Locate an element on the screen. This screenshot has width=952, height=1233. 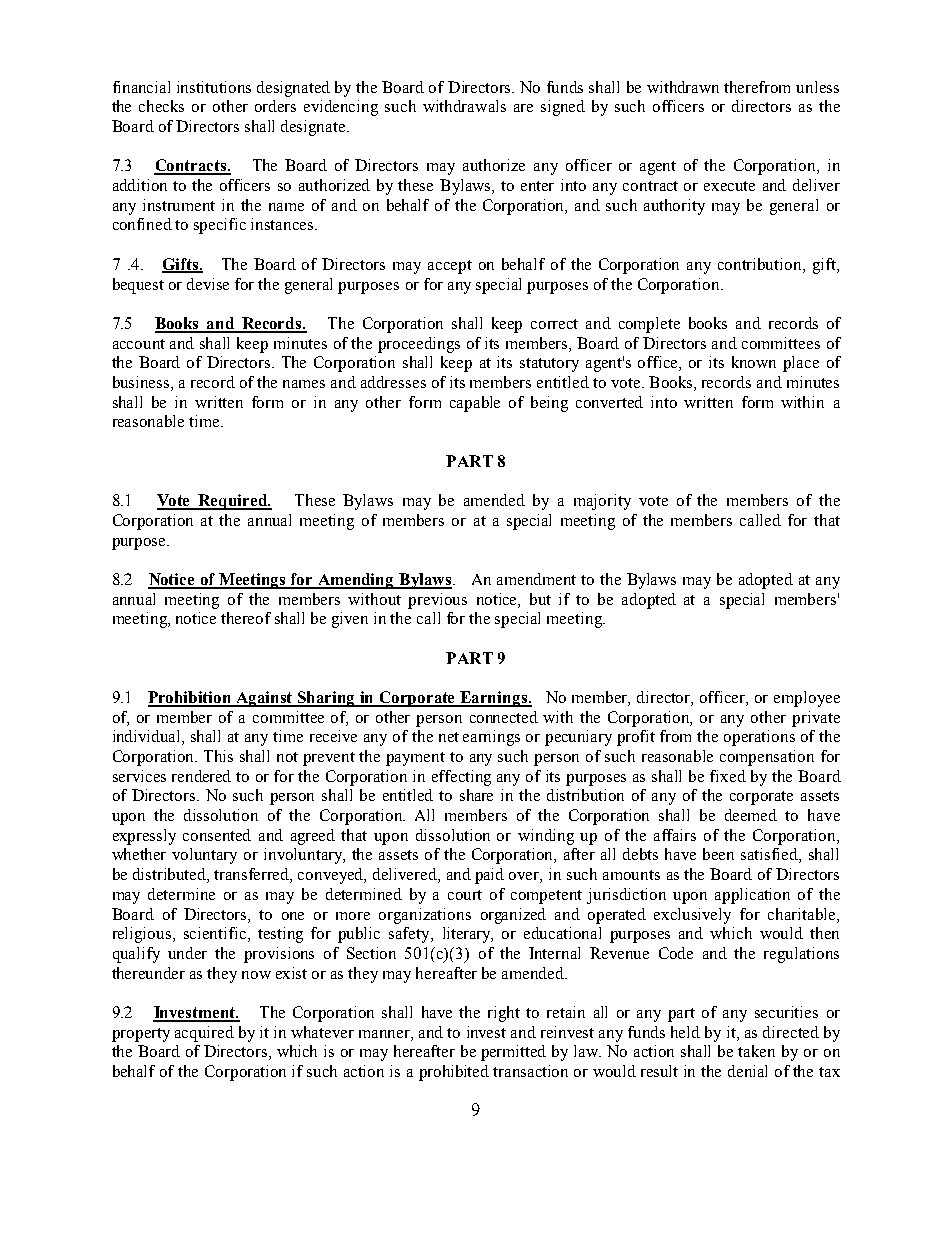
taken is located at coordinates (756, 1051).
